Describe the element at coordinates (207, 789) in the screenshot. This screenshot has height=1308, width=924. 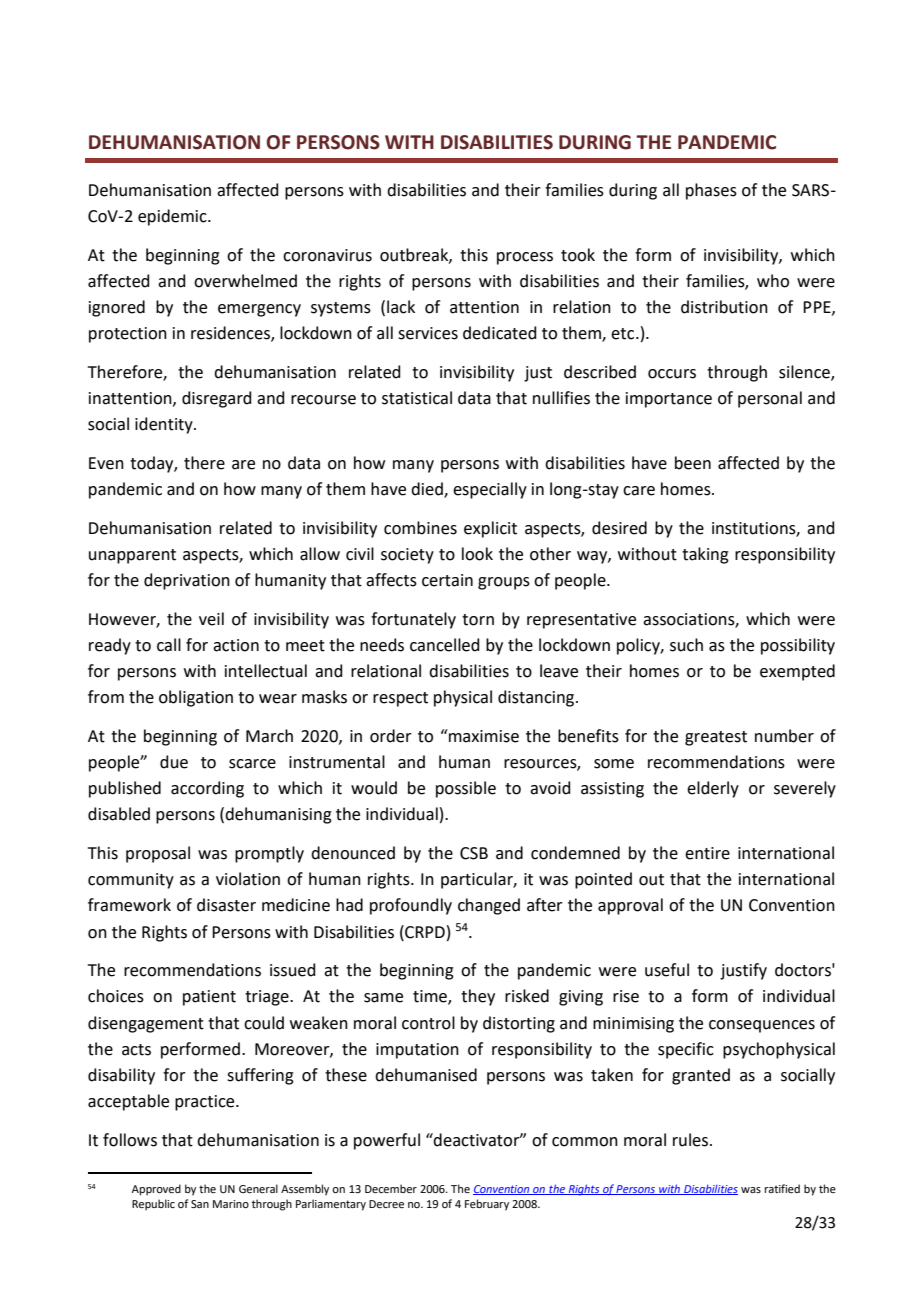
I see `according` at that location.
